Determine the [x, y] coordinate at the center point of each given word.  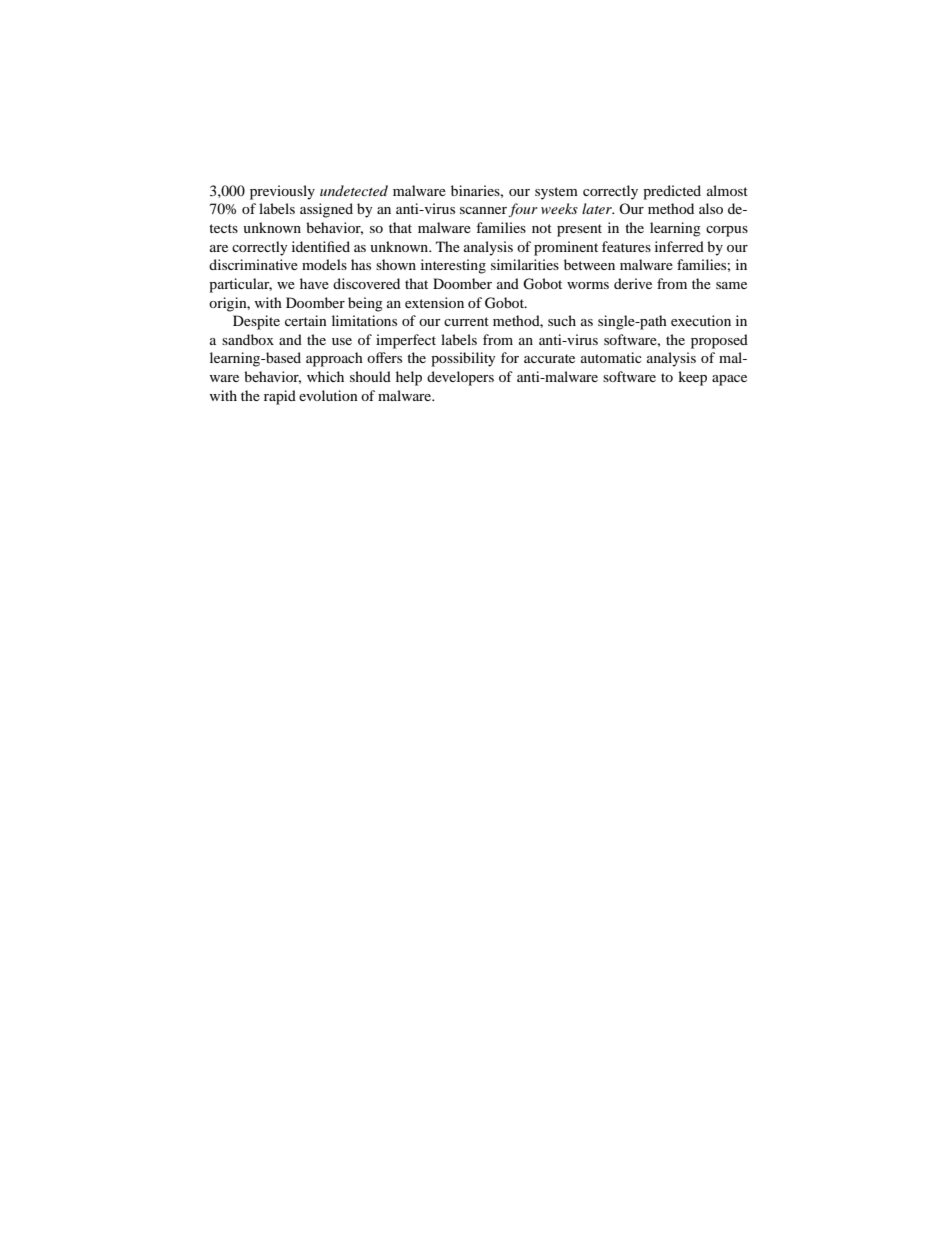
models [324, 264]
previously [282, 192]
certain [306, 320]
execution [701, 320]
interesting [453, 266]
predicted [672, 192]
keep [692, 378]
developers [460, 378]
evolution [328, 395]
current [466, 321]
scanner [483, 210]
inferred [679, 246]
